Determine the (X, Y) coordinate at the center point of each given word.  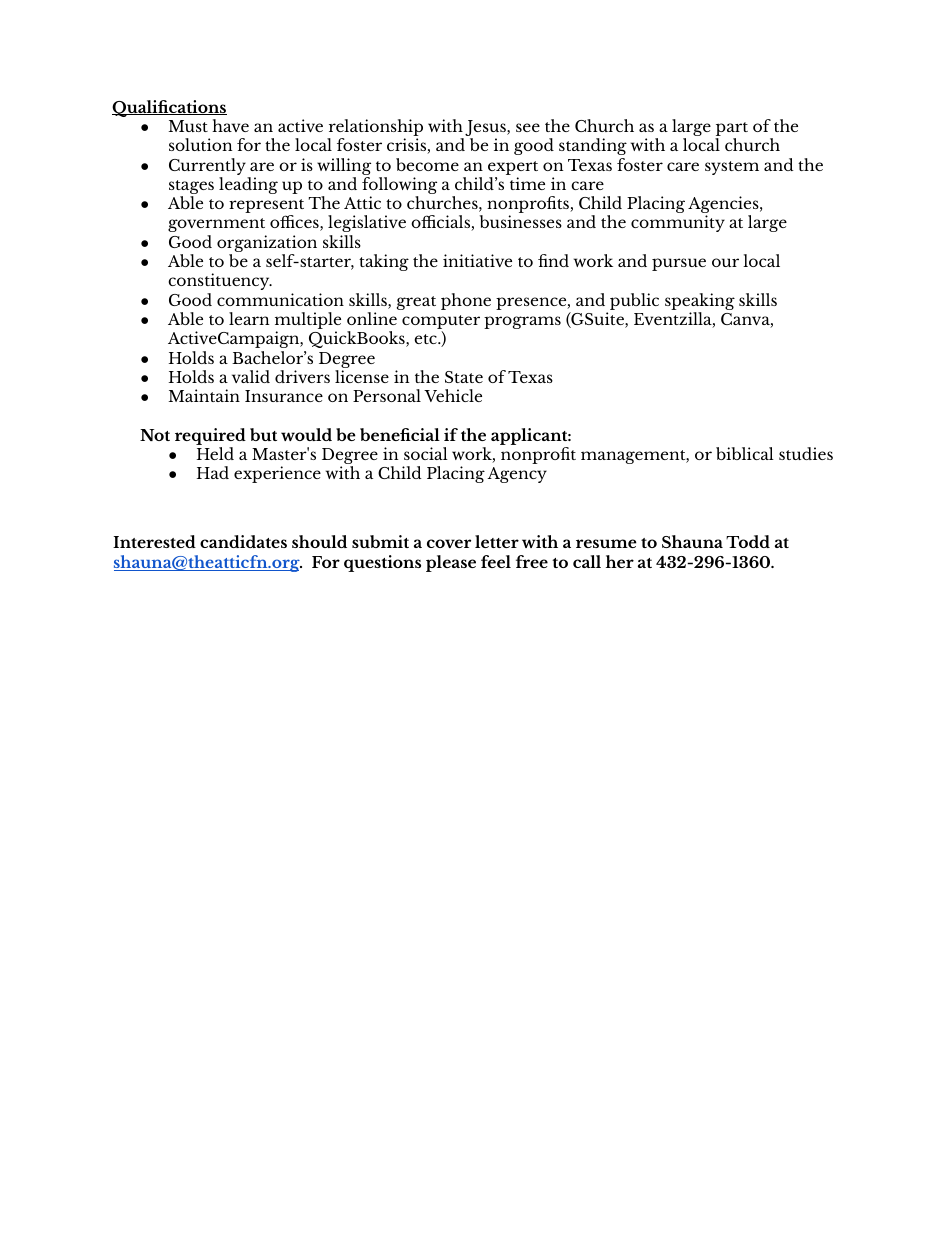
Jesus (486, 129)
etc (426, 339)
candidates (243, 541)
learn (249, 318)
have (230, 125)
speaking (700, 303)
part (731, 130)
